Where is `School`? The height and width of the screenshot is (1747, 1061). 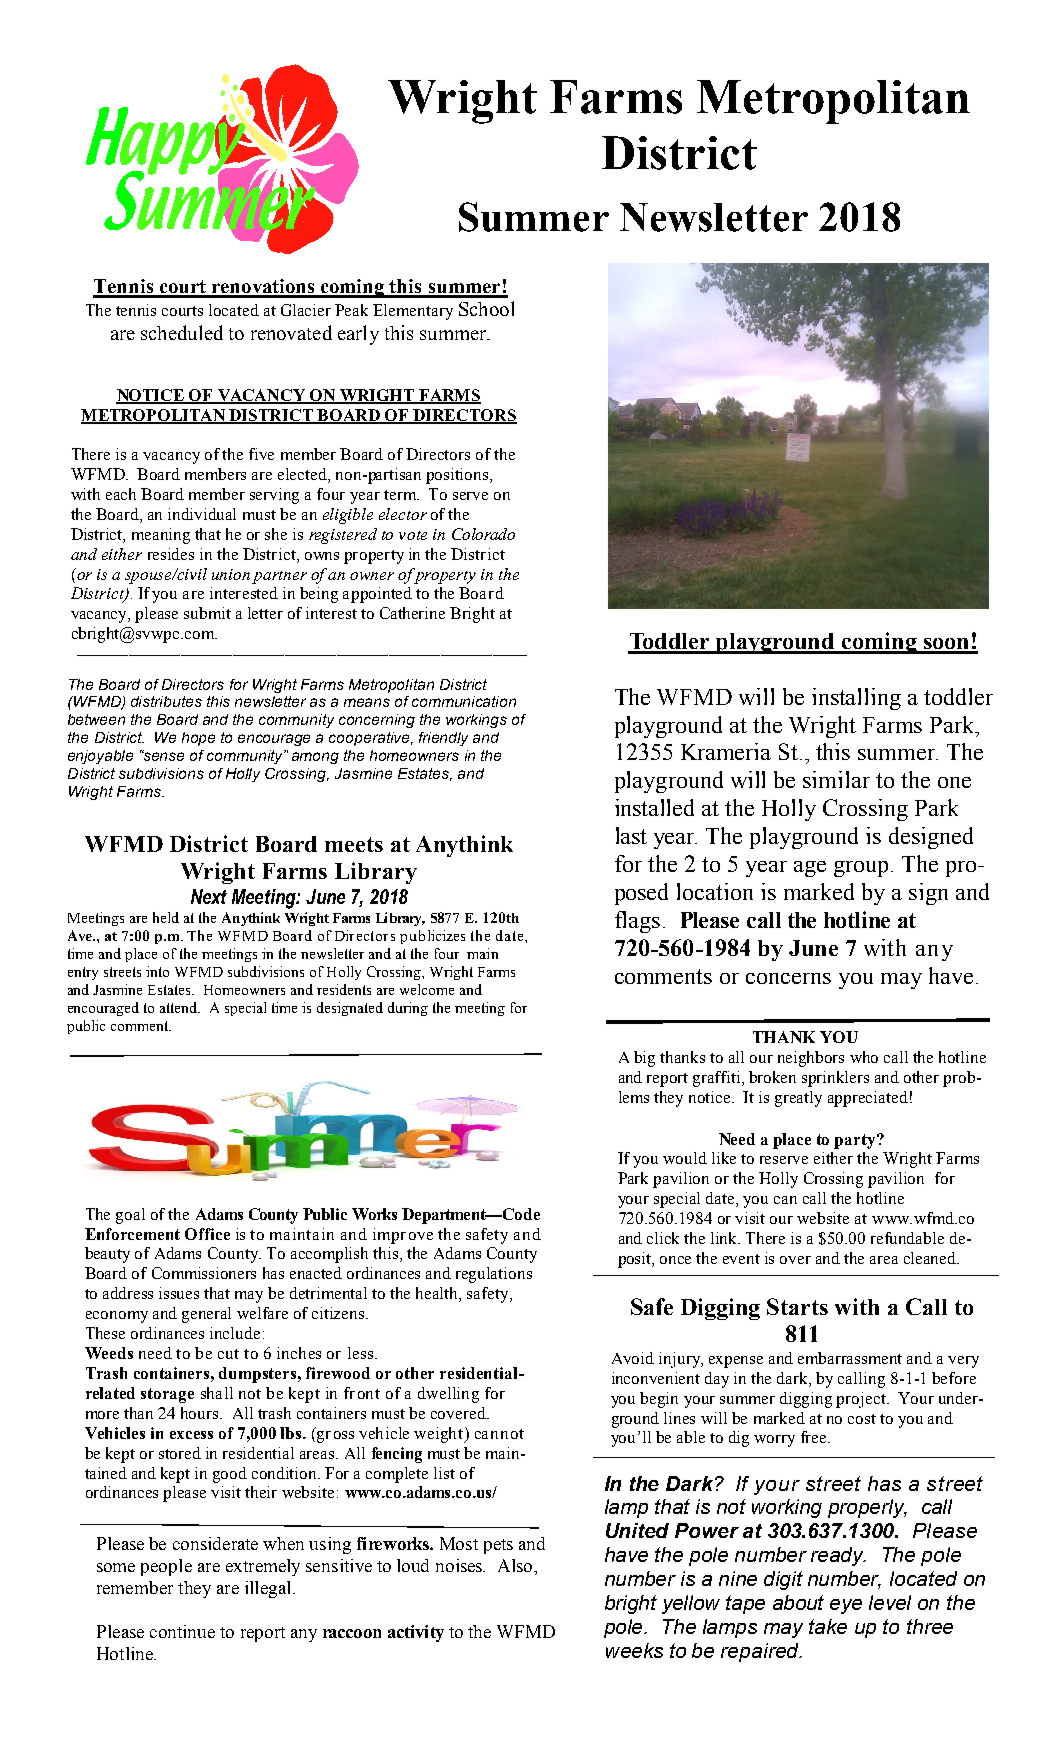
School is located at coordinates (486, 308).
